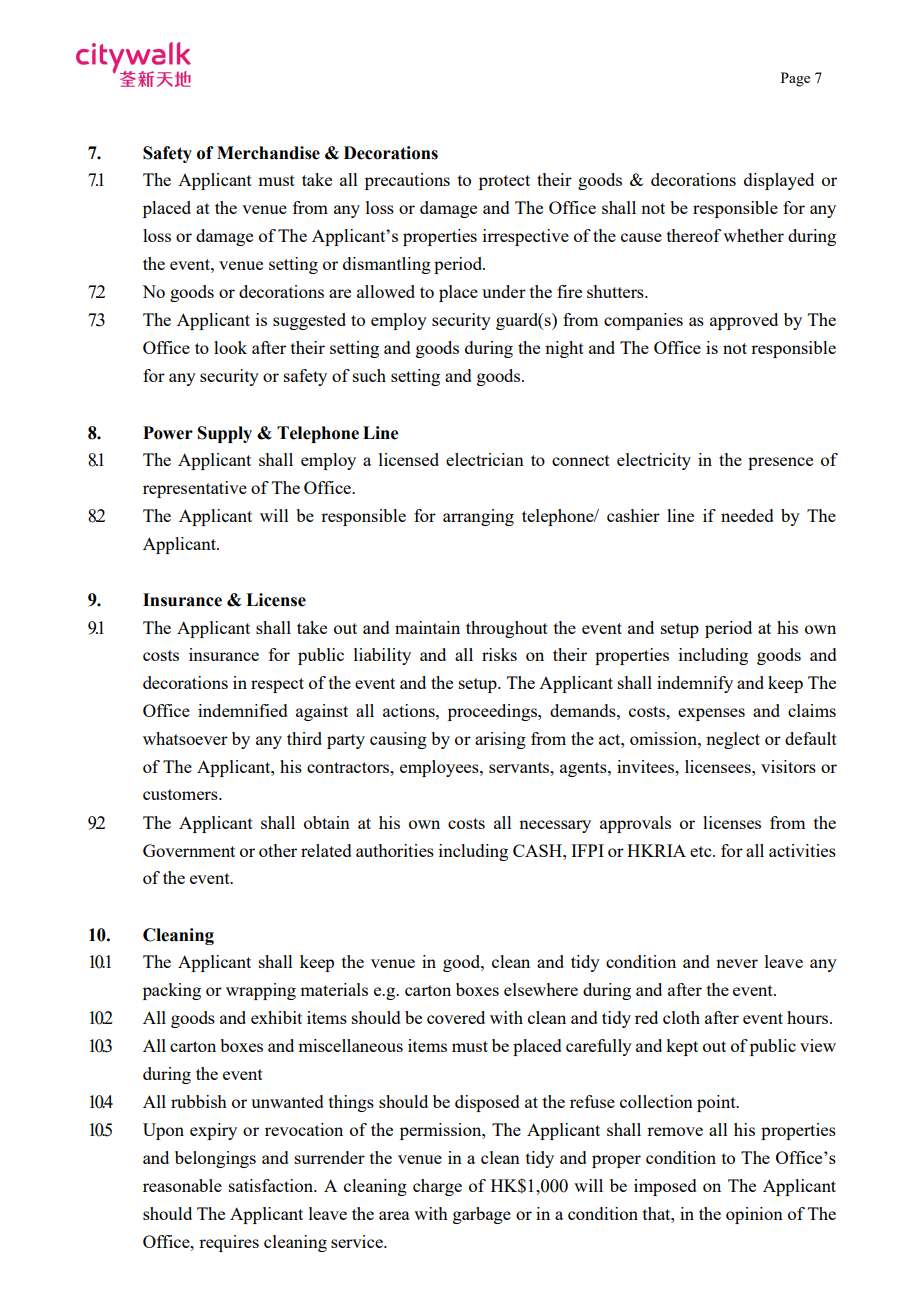 The image size is (924, 1307). What do you see at coordinates (504, 182) in the page?
I see `protect` at bounding box center [504, 182].
